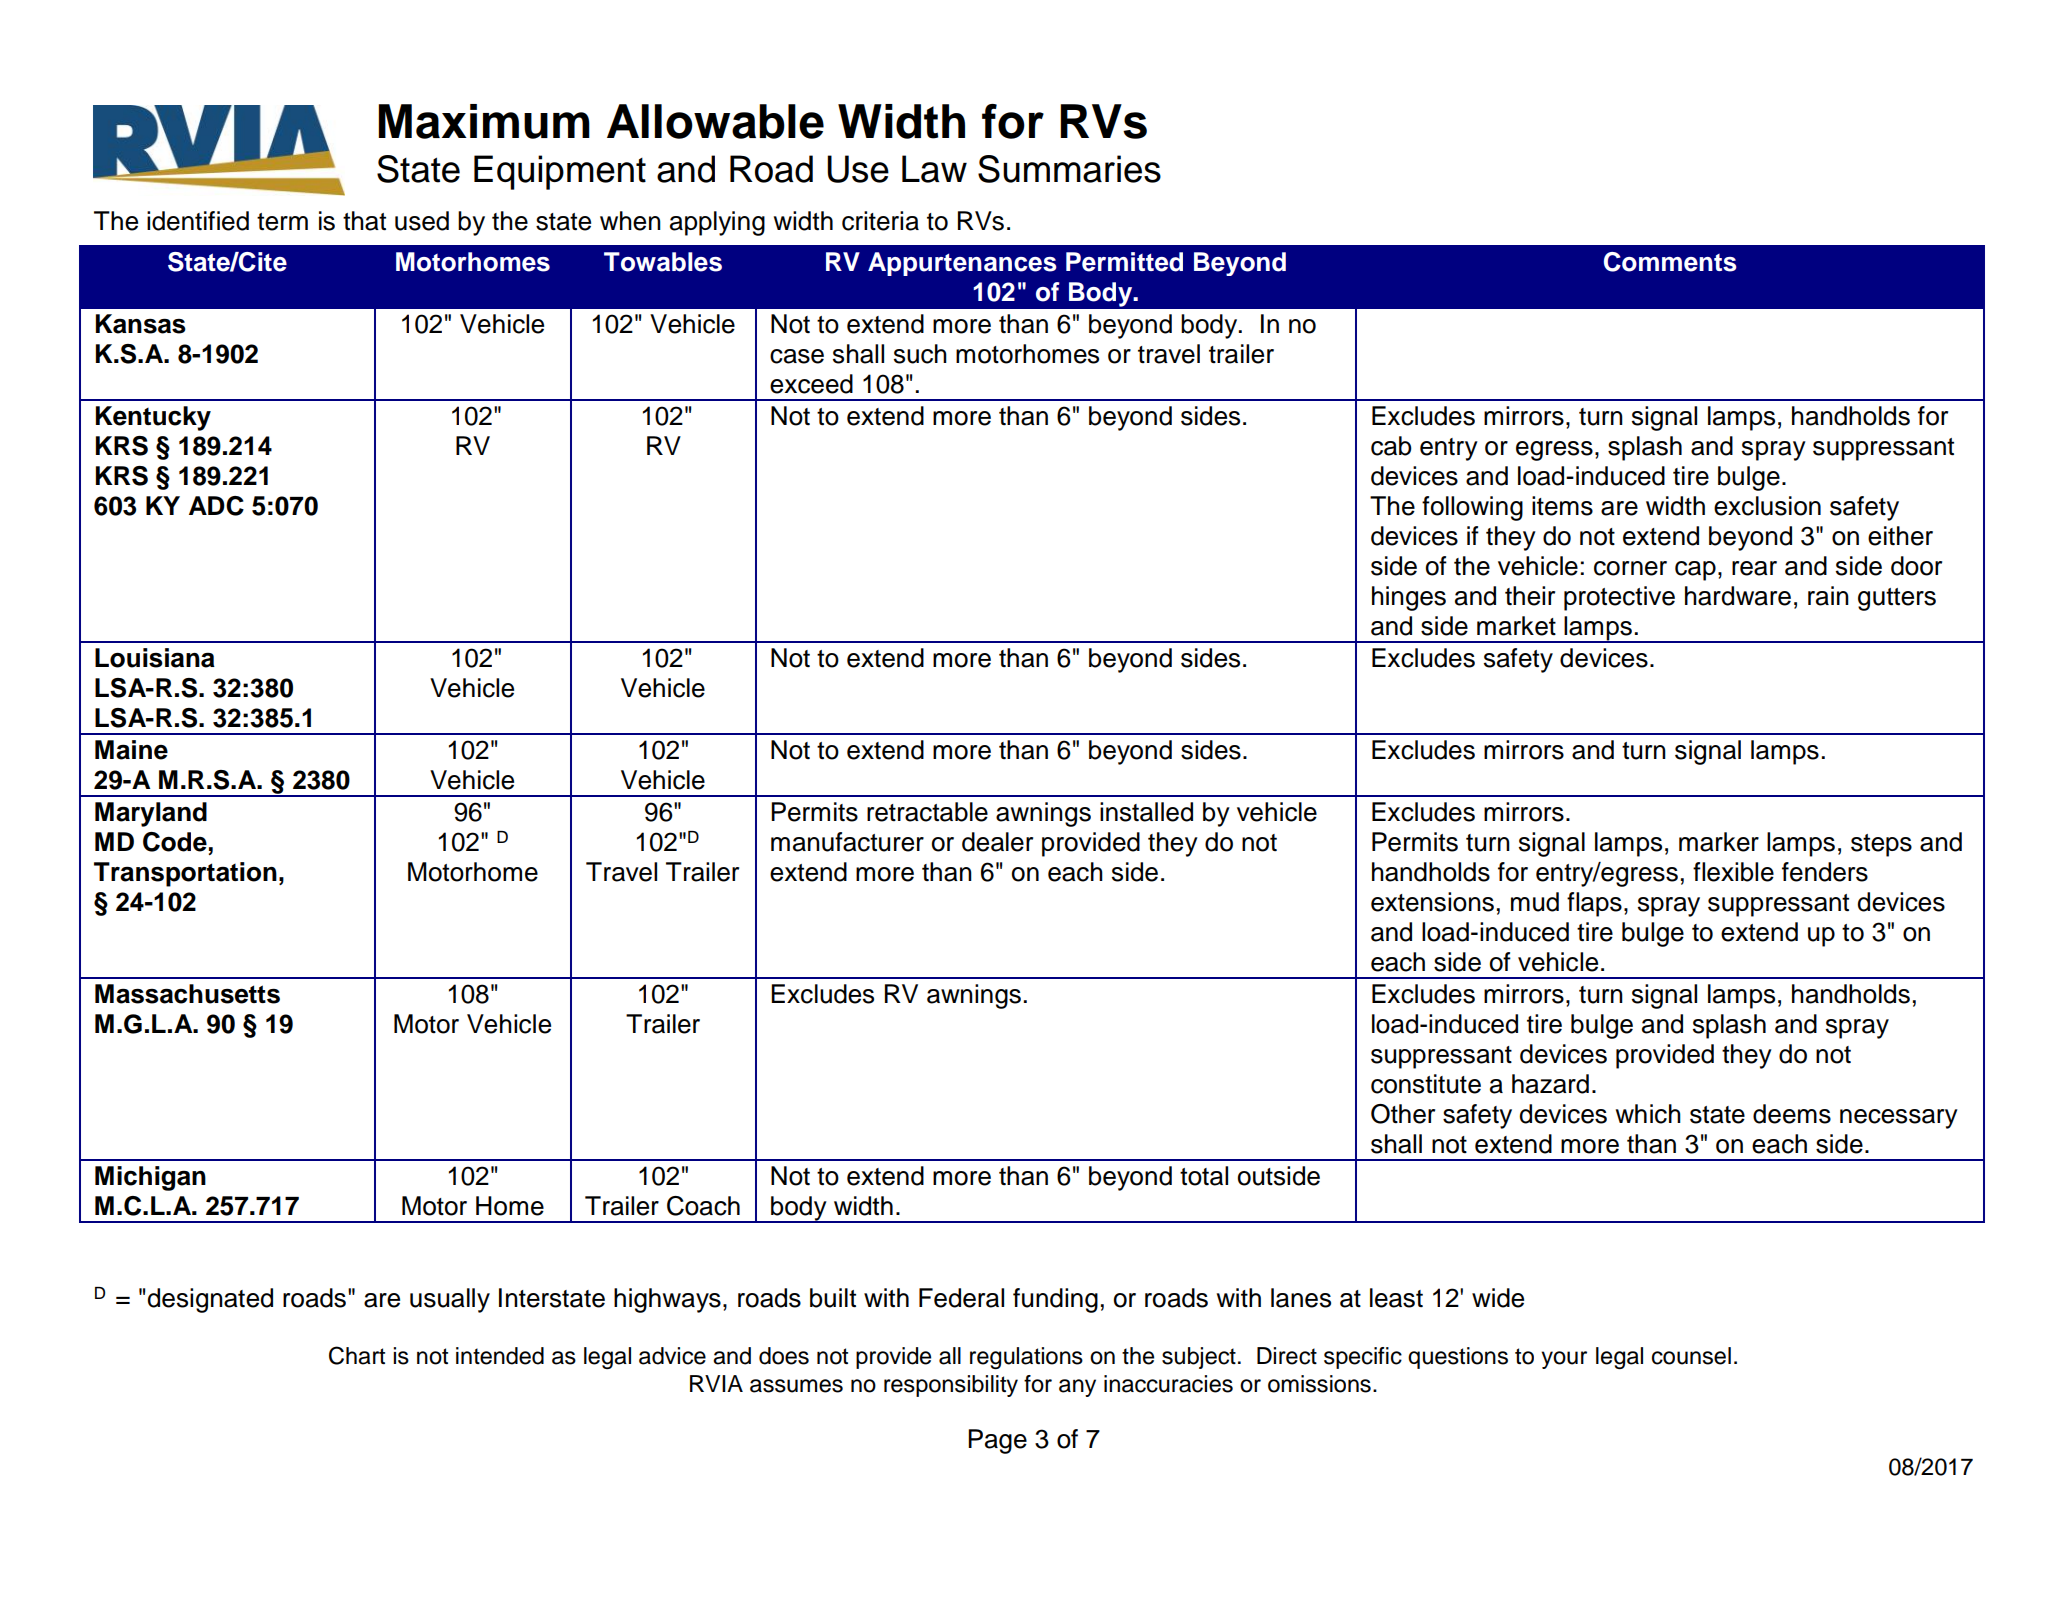 Image resolution: width=2067 pixels, height=1597 pixels. I want to click on Comments, so click(1670, 262).
